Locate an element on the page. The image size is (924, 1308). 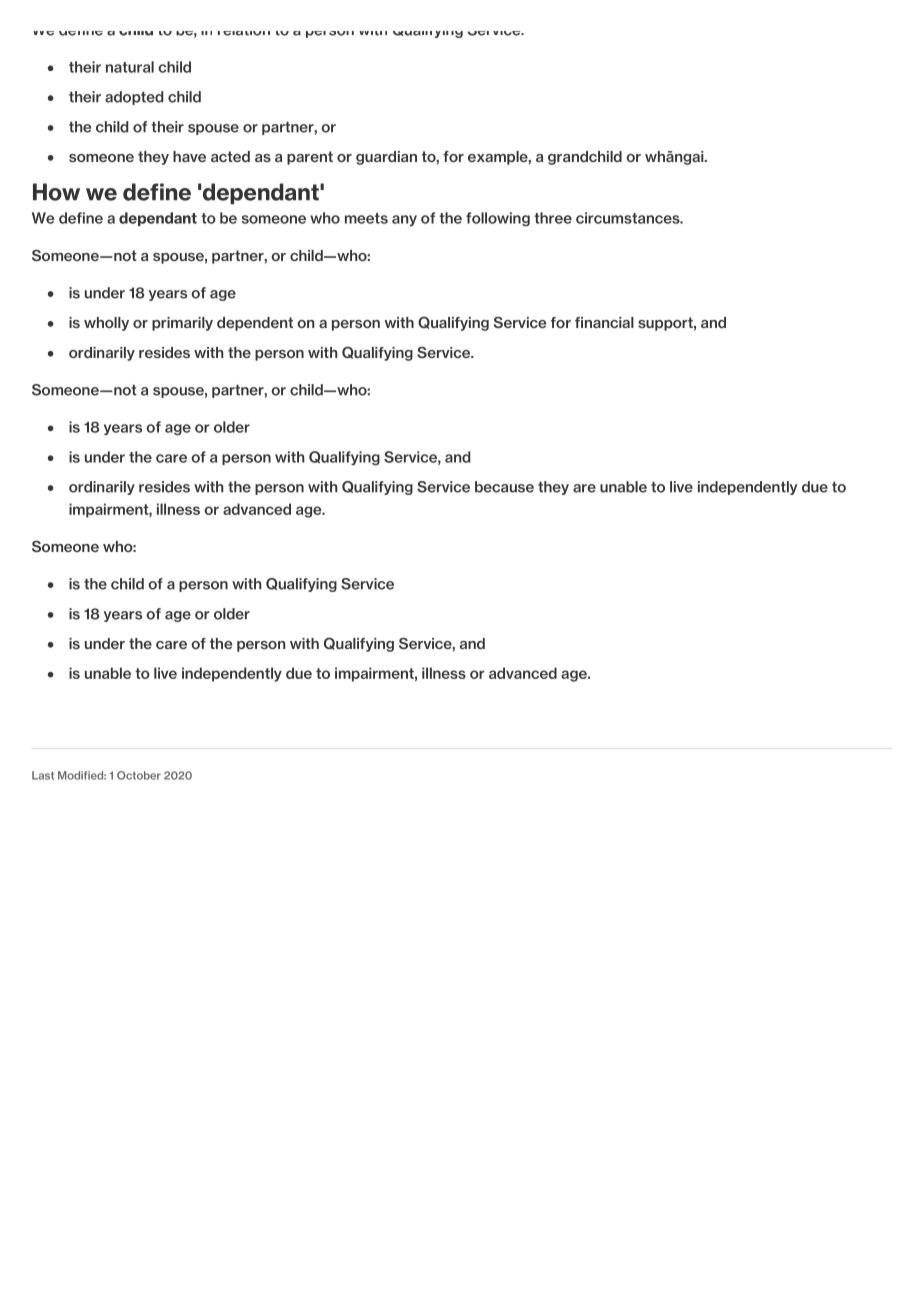
any is located at coordinates (404, 220).
